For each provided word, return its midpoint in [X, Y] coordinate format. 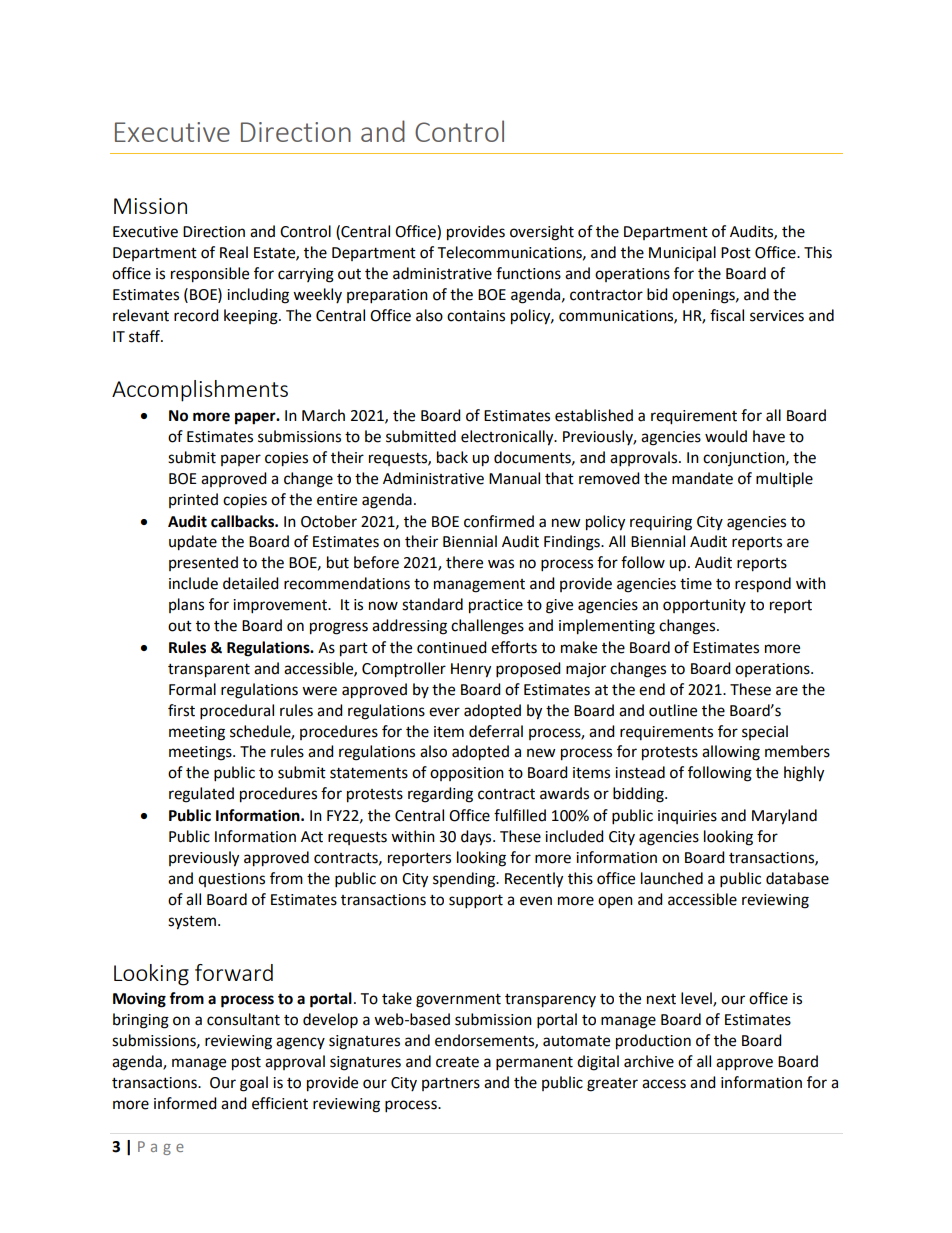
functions [528, 273]
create [457, 1062]
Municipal [682, 254]
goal [254, 1084]
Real [234, 252]
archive [649, 1061]
